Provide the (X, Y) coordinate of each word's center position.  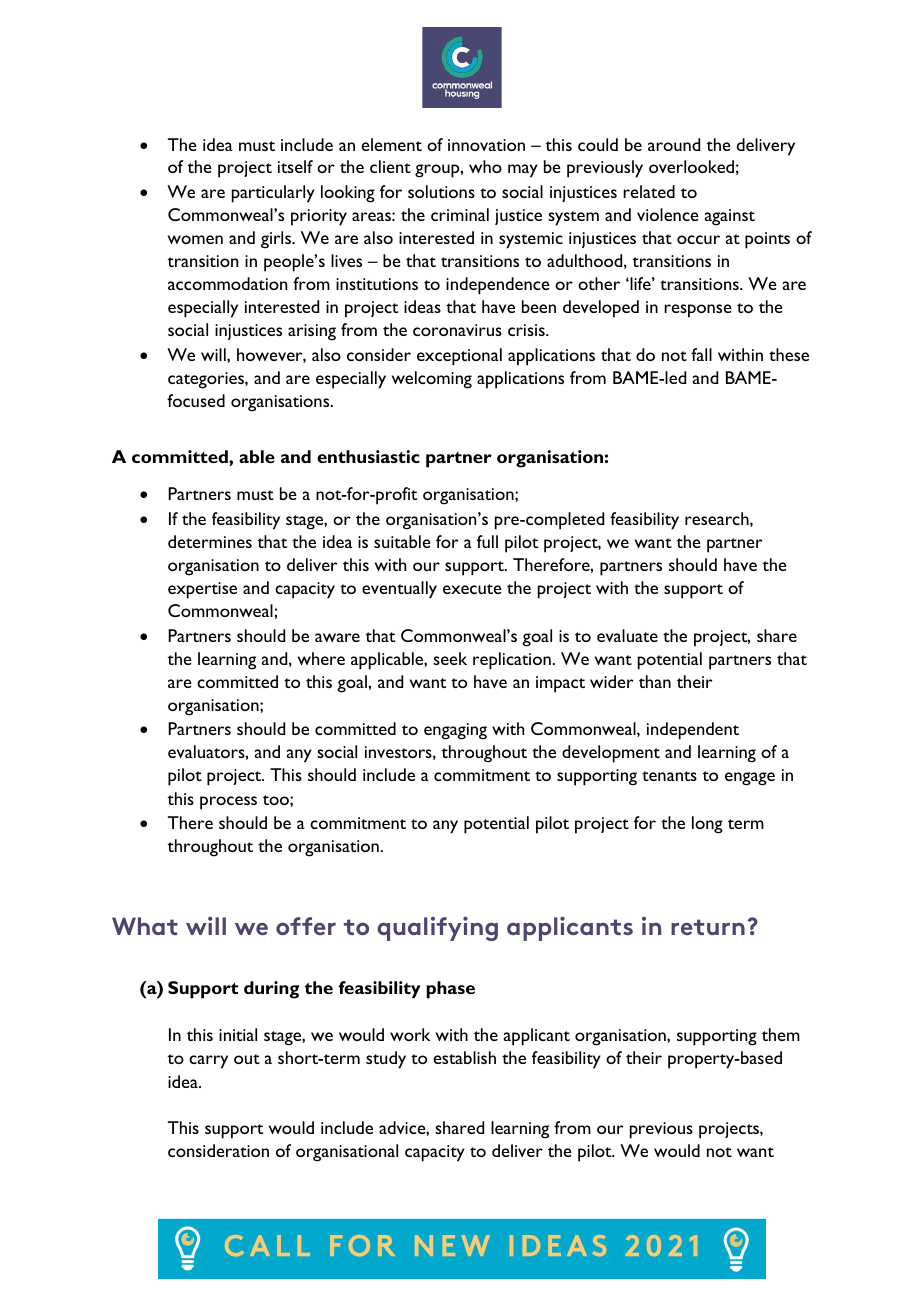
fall (701, 354)
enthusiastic (368, 456)
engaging (455, 731)
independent (693, 731)
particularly (273, 194)
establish (464, 1057)
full (487, 541)
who (485, 166)
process (228, 803)
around (674, 144)
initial (238, 1034)
